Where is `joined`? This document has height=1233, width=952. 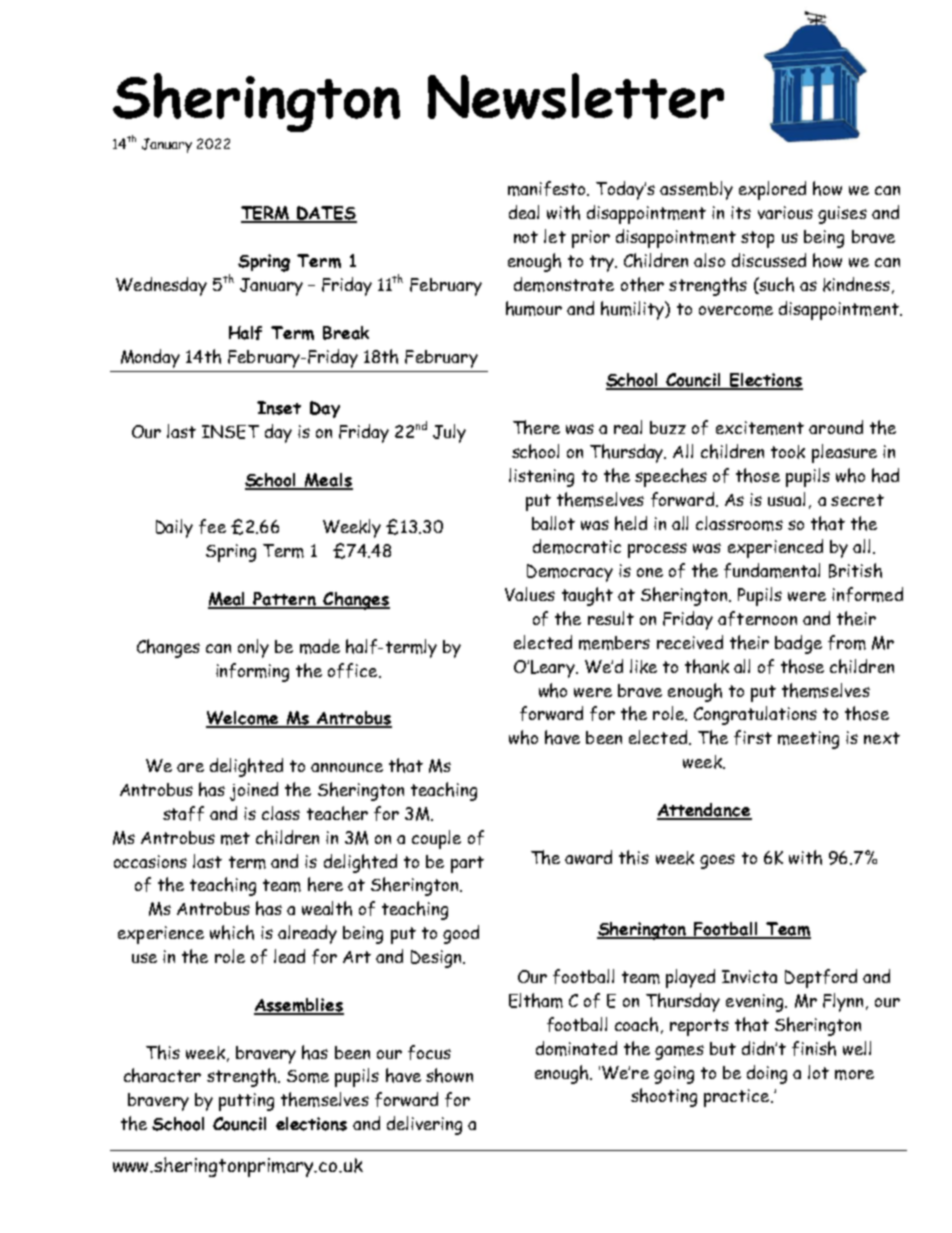
joined is located at coordinates (254, 791).
